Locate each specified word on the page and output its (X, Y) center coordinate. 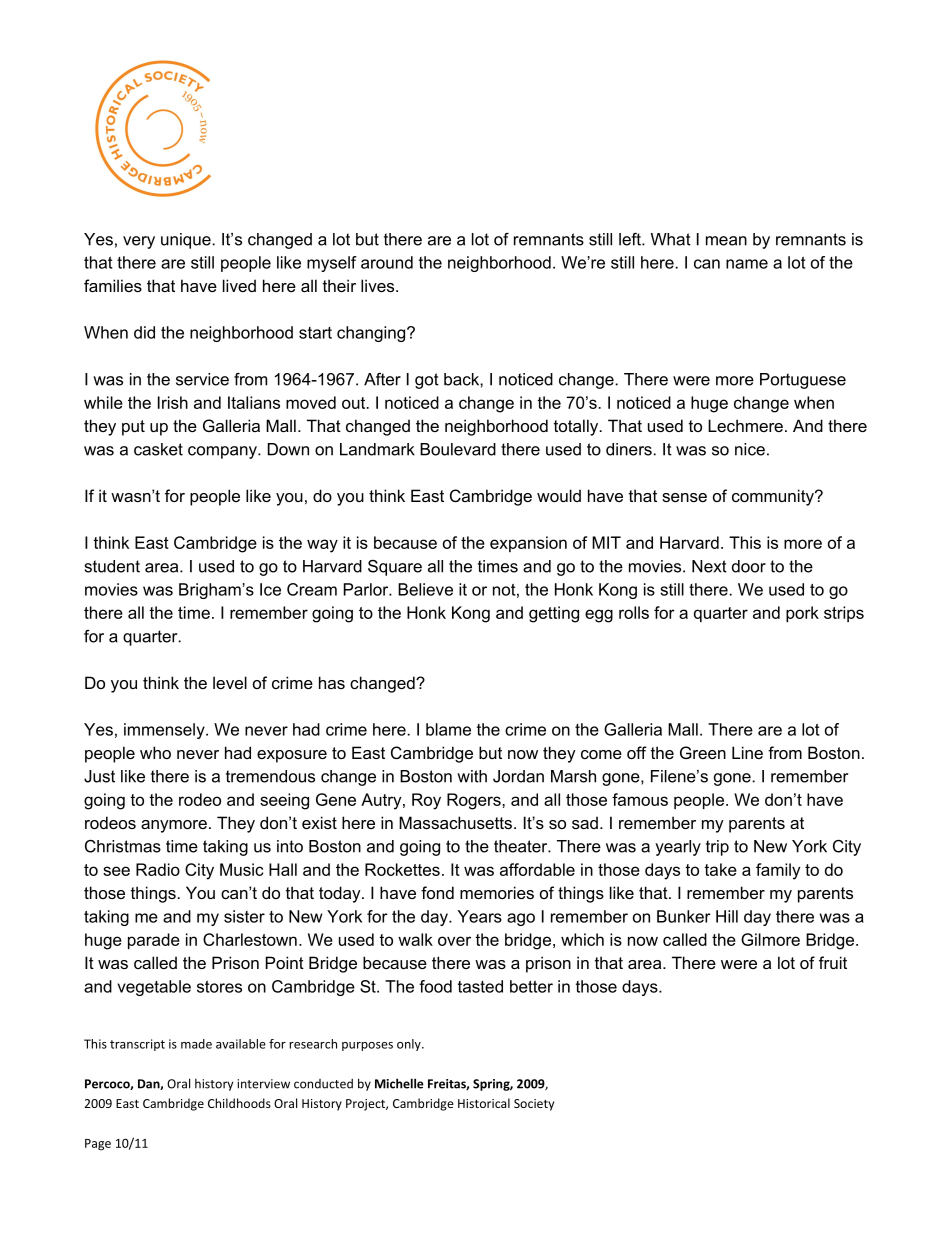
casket (158, 449)
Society (534, 1105)
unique (187, 241)
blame (448, 729)
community (774, 497)
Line (747, 752)
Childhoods (239, 1103)
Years (480, 916)
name (747, 264)
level (230, 682)
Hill (727, 916)
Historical (484, 1103)
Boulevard (458, 449)
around (387, 262)
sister (244, 916)
